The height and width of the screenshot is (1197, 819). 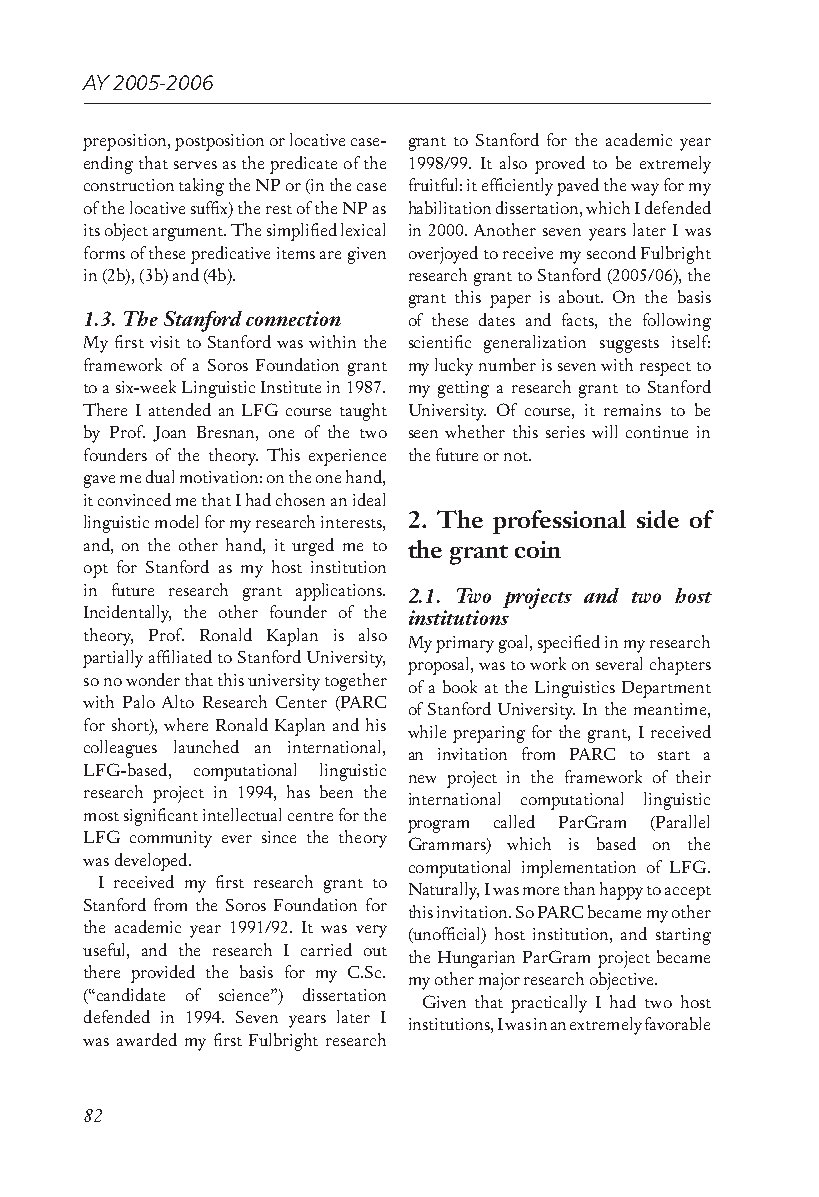 I want to click on applications, so click(x=340, y=592).
